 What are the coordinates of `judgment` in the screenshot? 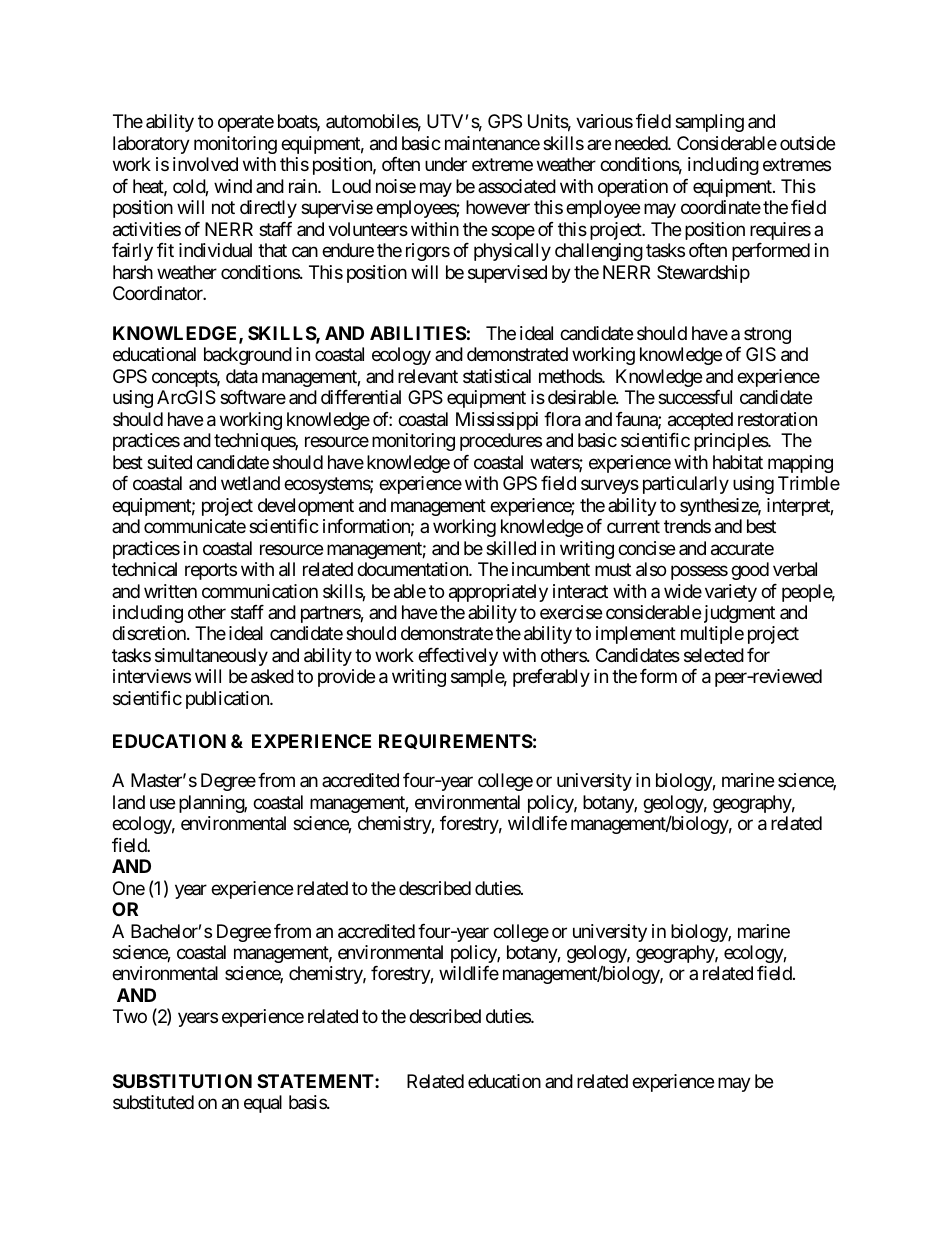 It's located at (739, 614).
